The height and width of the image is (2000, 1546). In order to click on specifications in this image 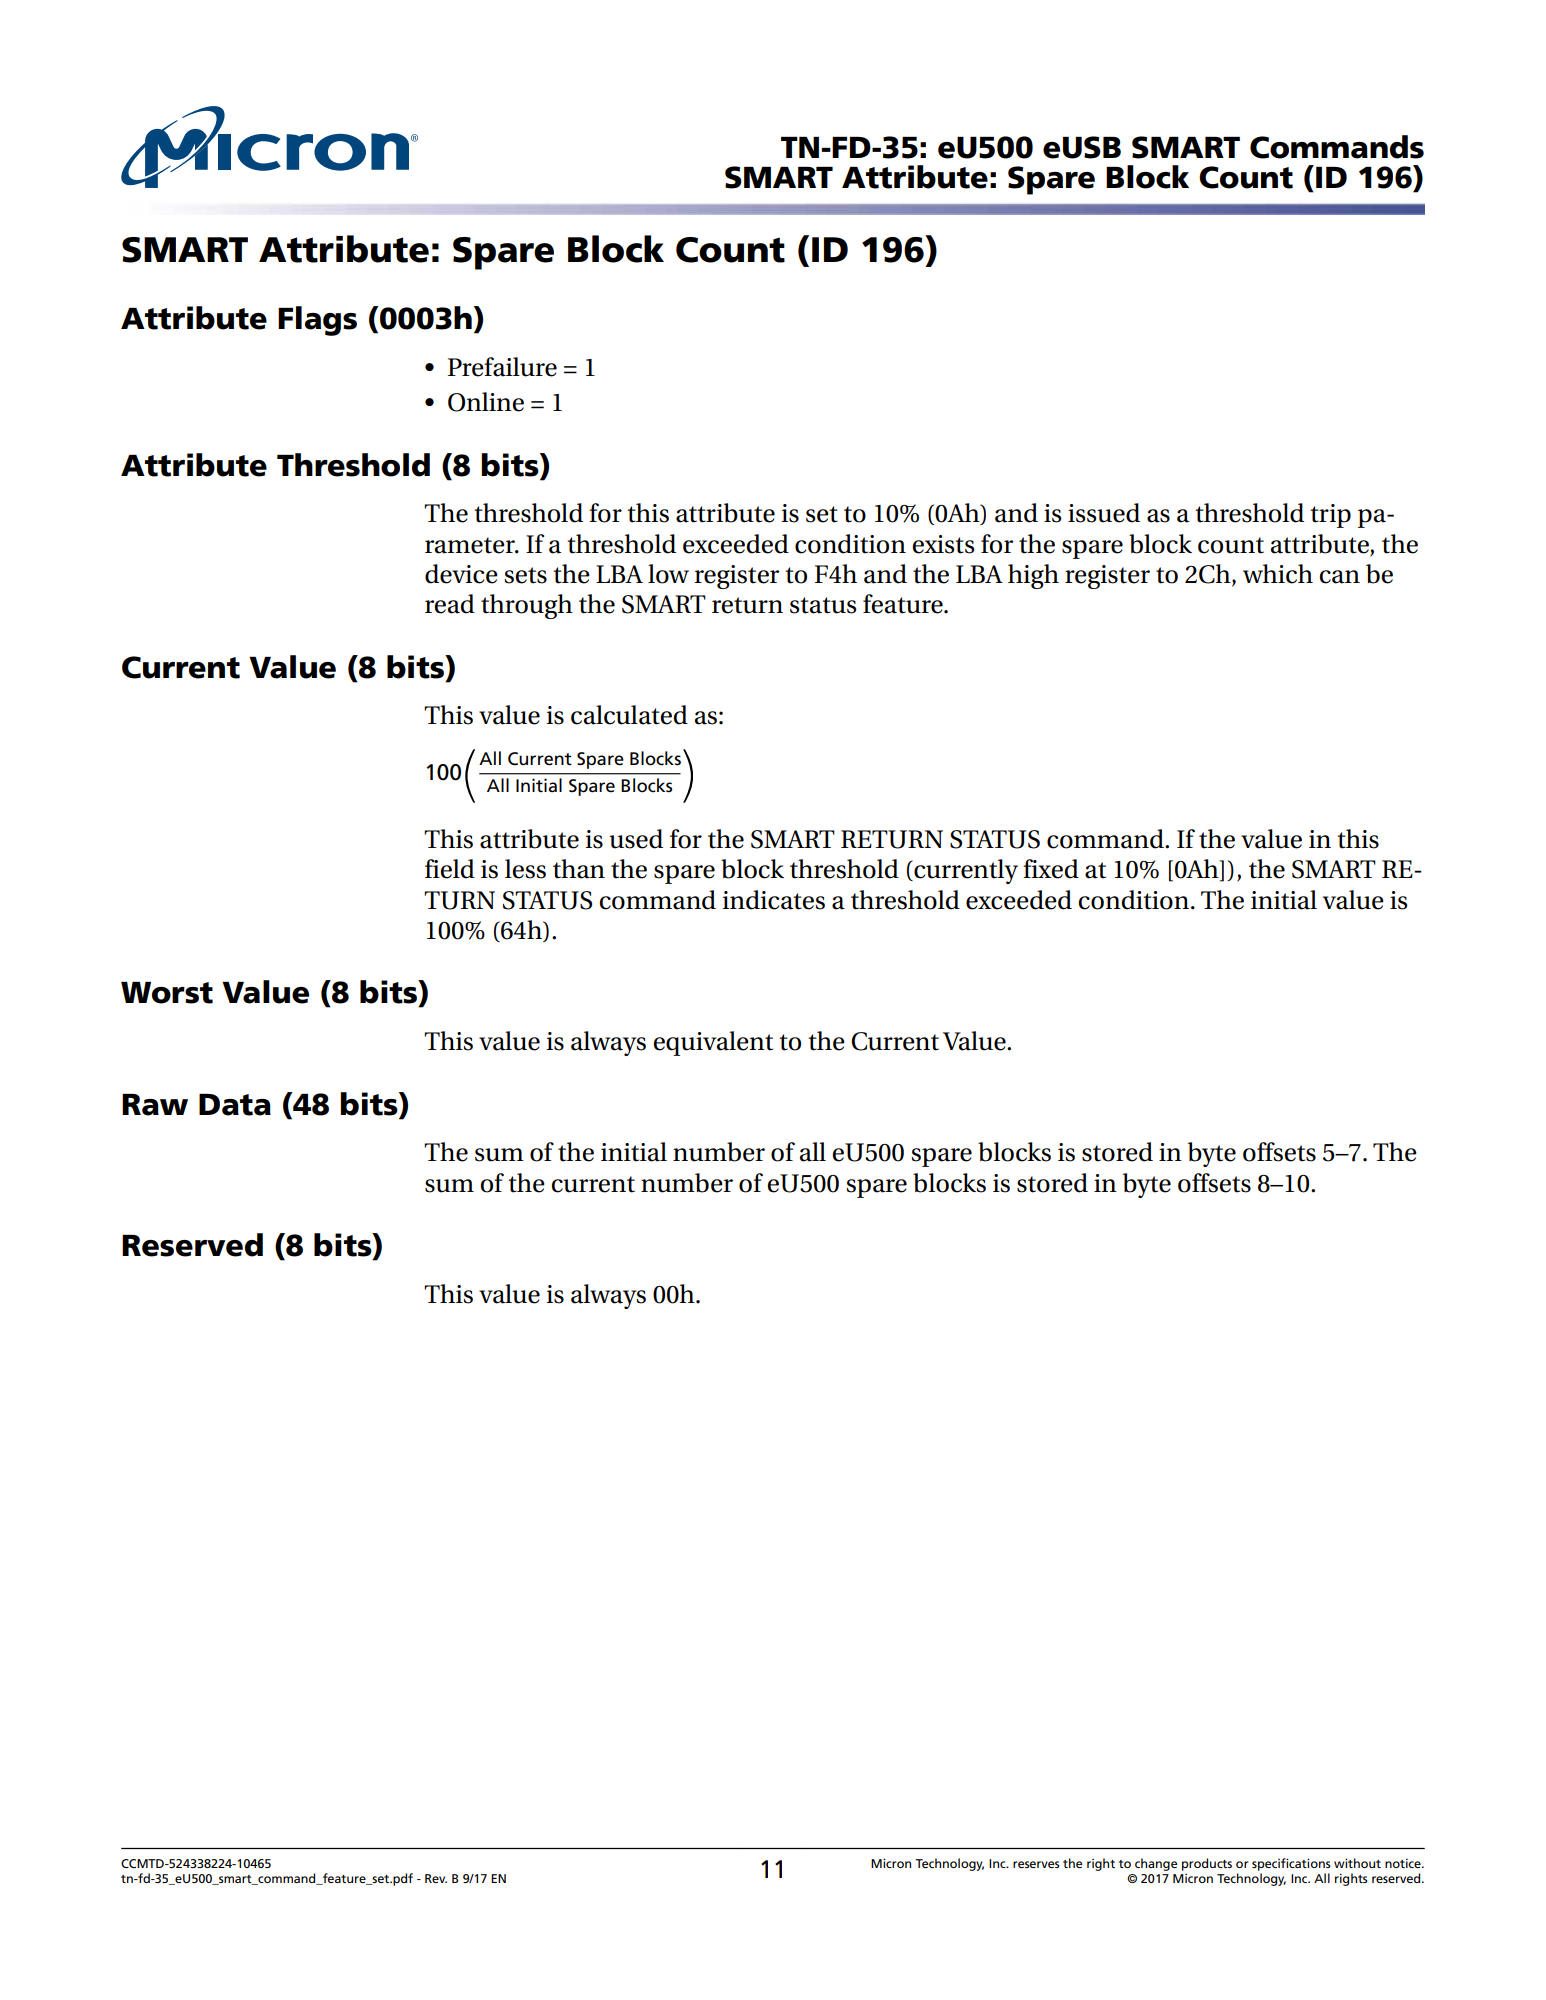, I will do `click(1291, 1864)`.
